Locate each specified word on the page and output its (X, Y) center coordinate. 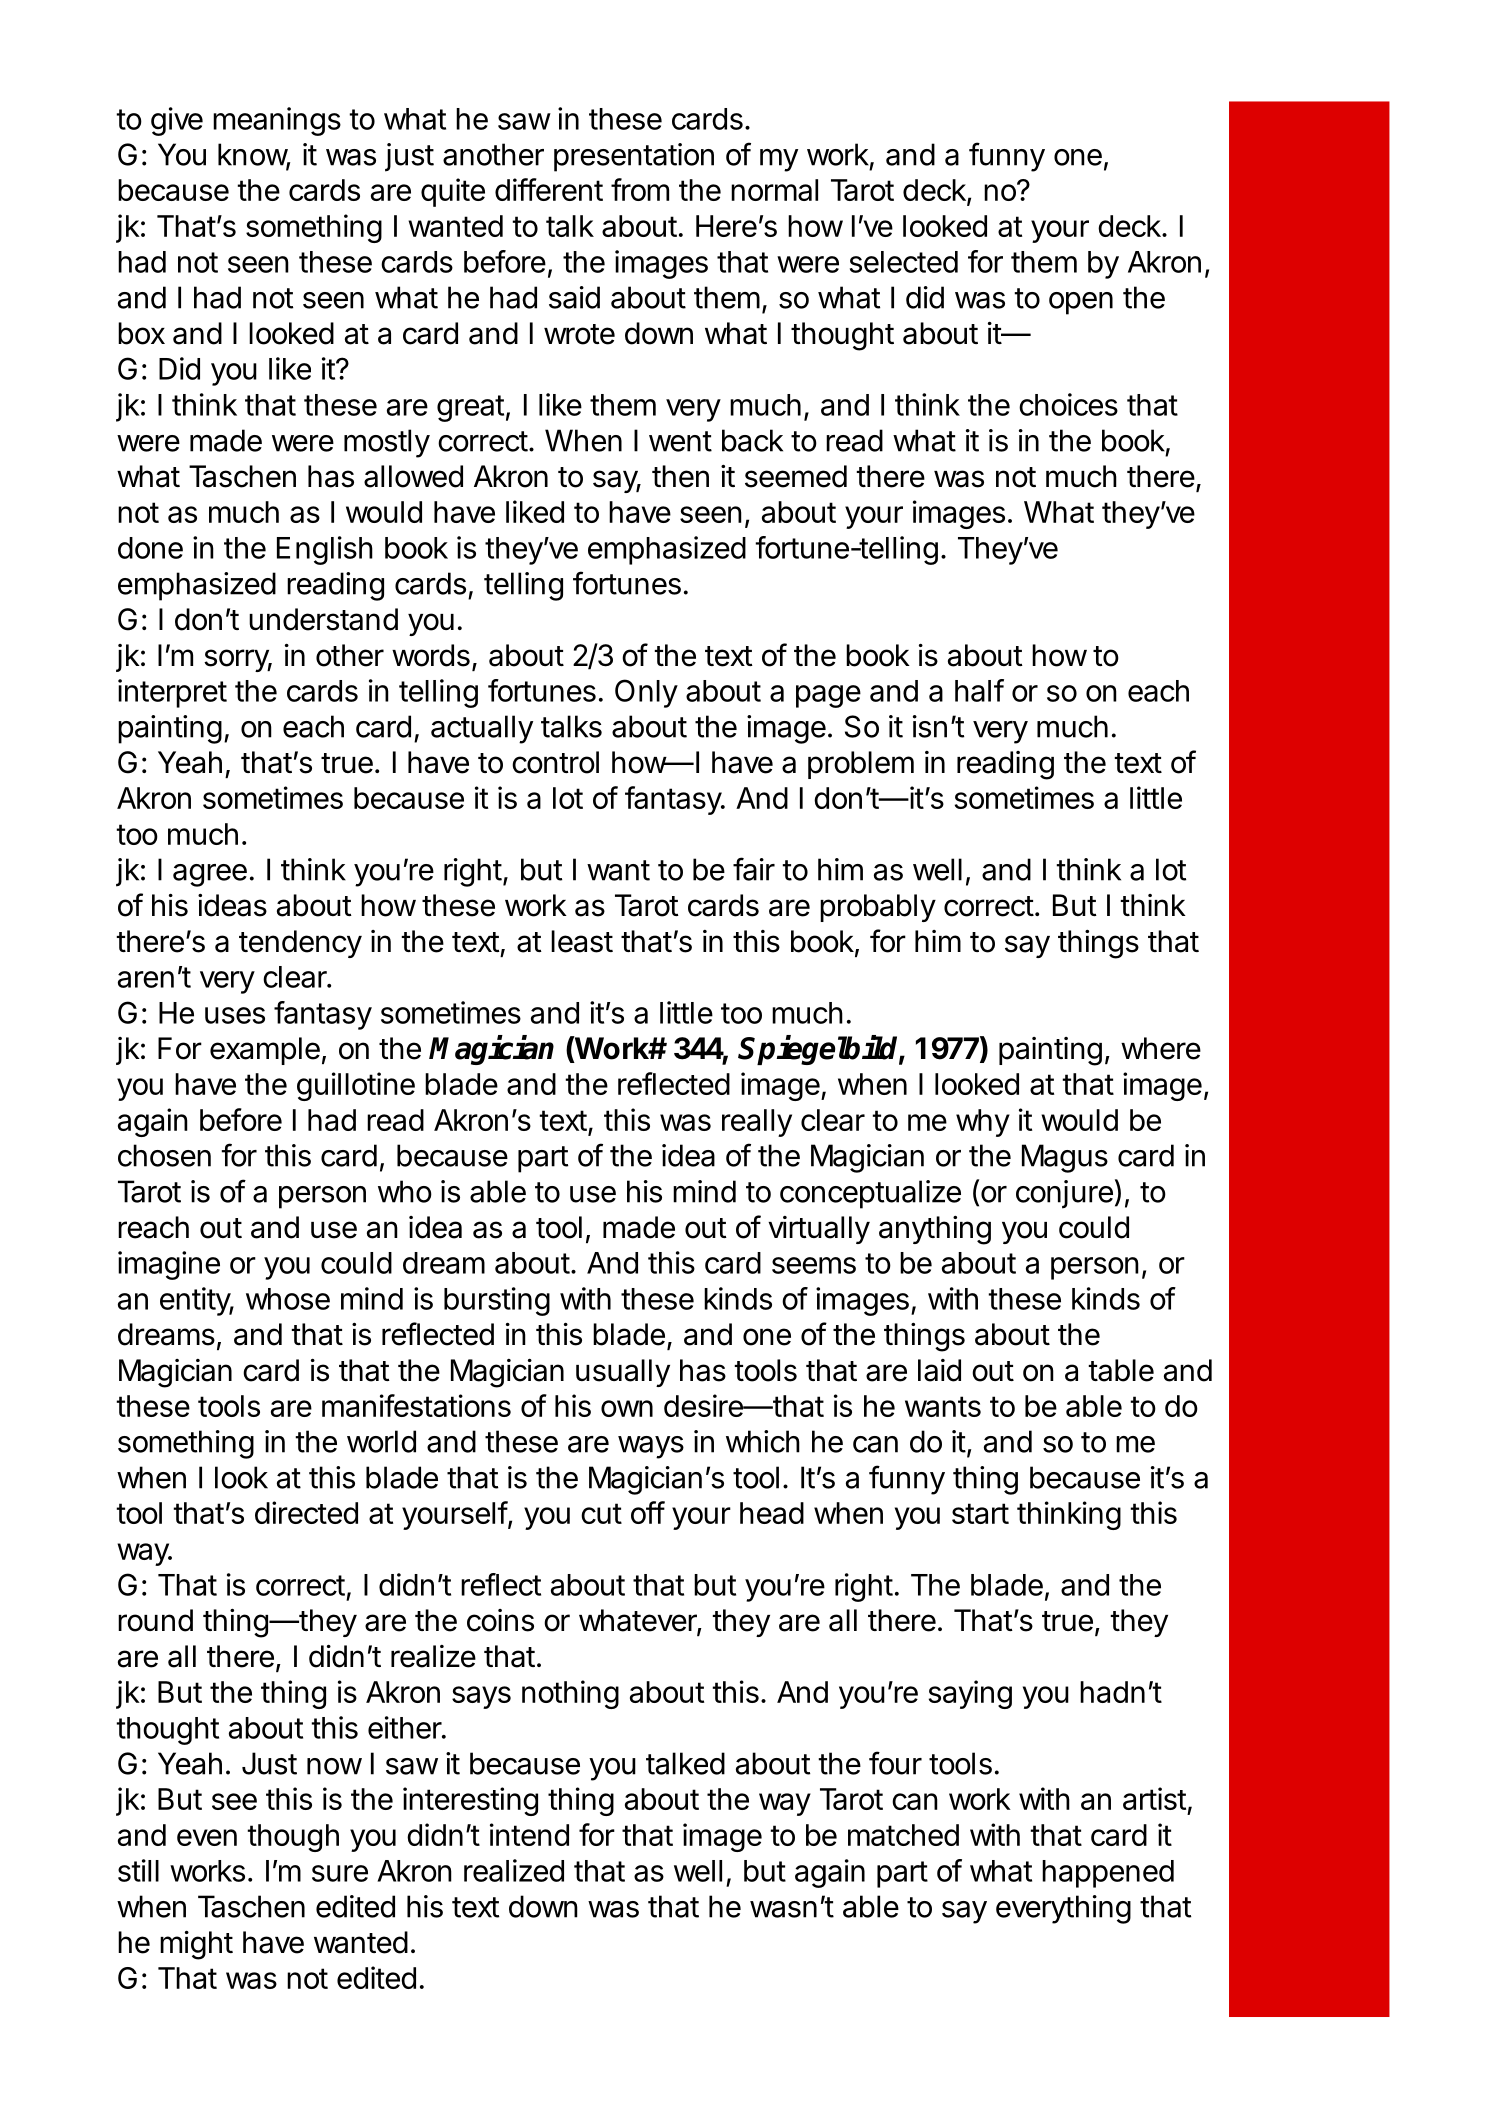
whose (288, 1299)
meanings (277, 121)
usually (623, 1373)
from (640, 189)
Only (646, 693)
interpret (172, 693)
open (1081, 303)
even (207, 1837)
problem (861, 765)
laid (939, 1370)
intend (529, 1834)
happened (1108, 1874)
